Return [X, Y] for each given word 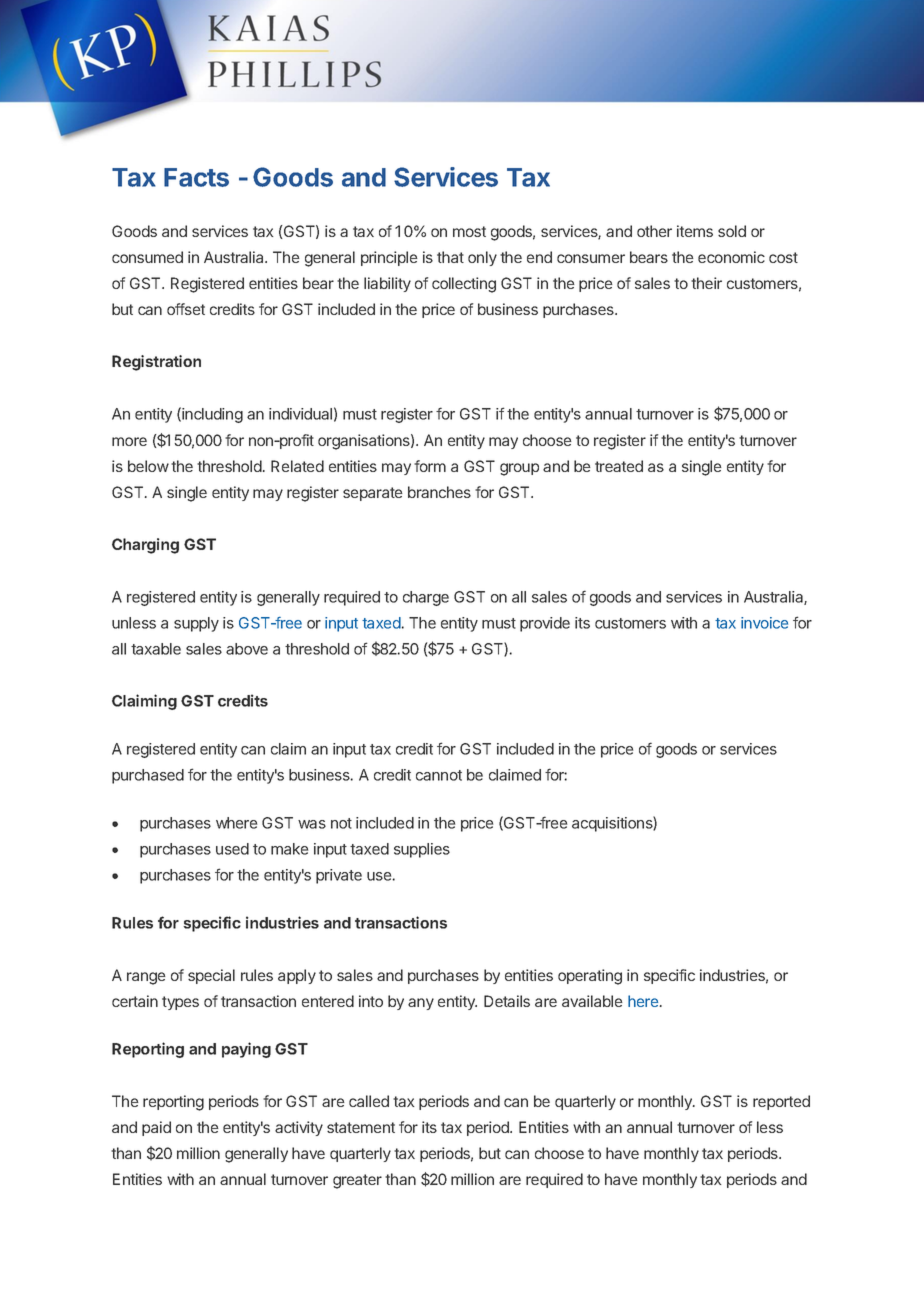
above [247, 649]
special [211, 976]
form [430, 466]
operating [590, 977]
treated [619, 466]
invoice [764, 623]
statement [361, 1127]
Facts [196, 177]
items [695, 231]
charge [426, 598]
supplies [422, 850]
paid [156, 1128]
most [469, 231]
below [148, 466]
